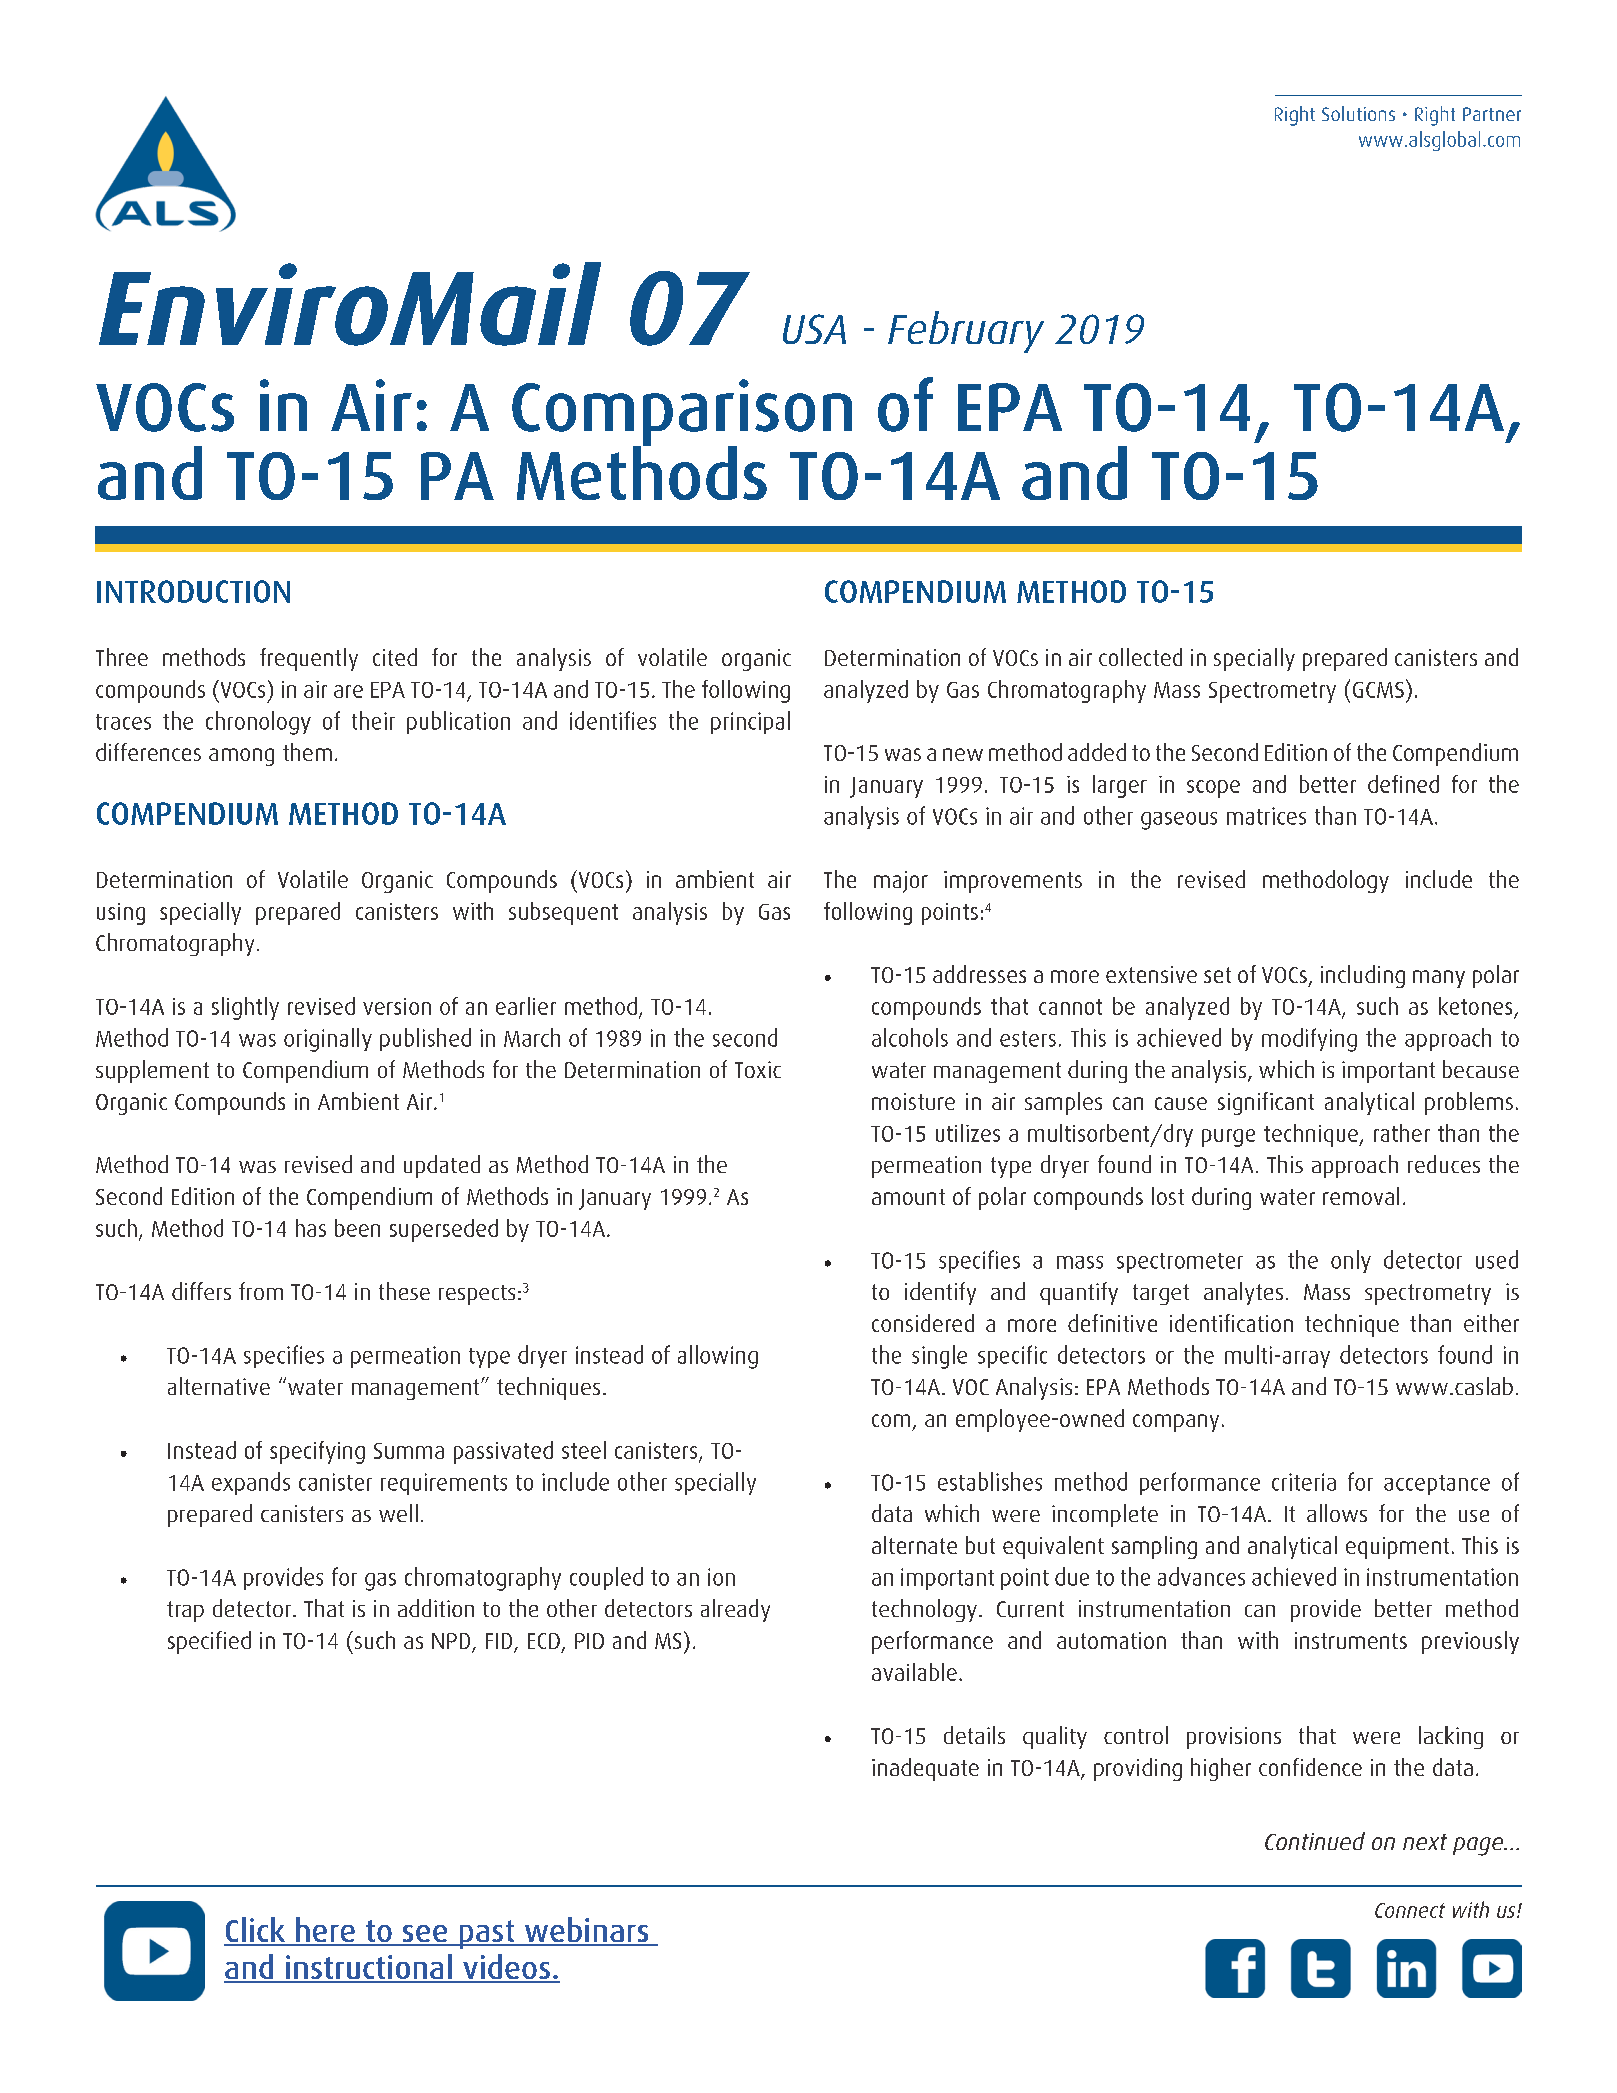 Image resolution: width=1617 pixels, height=2093 pixels. Describe the element at coordinates (328, 1040) in the screenshot. I see `originally` at that location.
